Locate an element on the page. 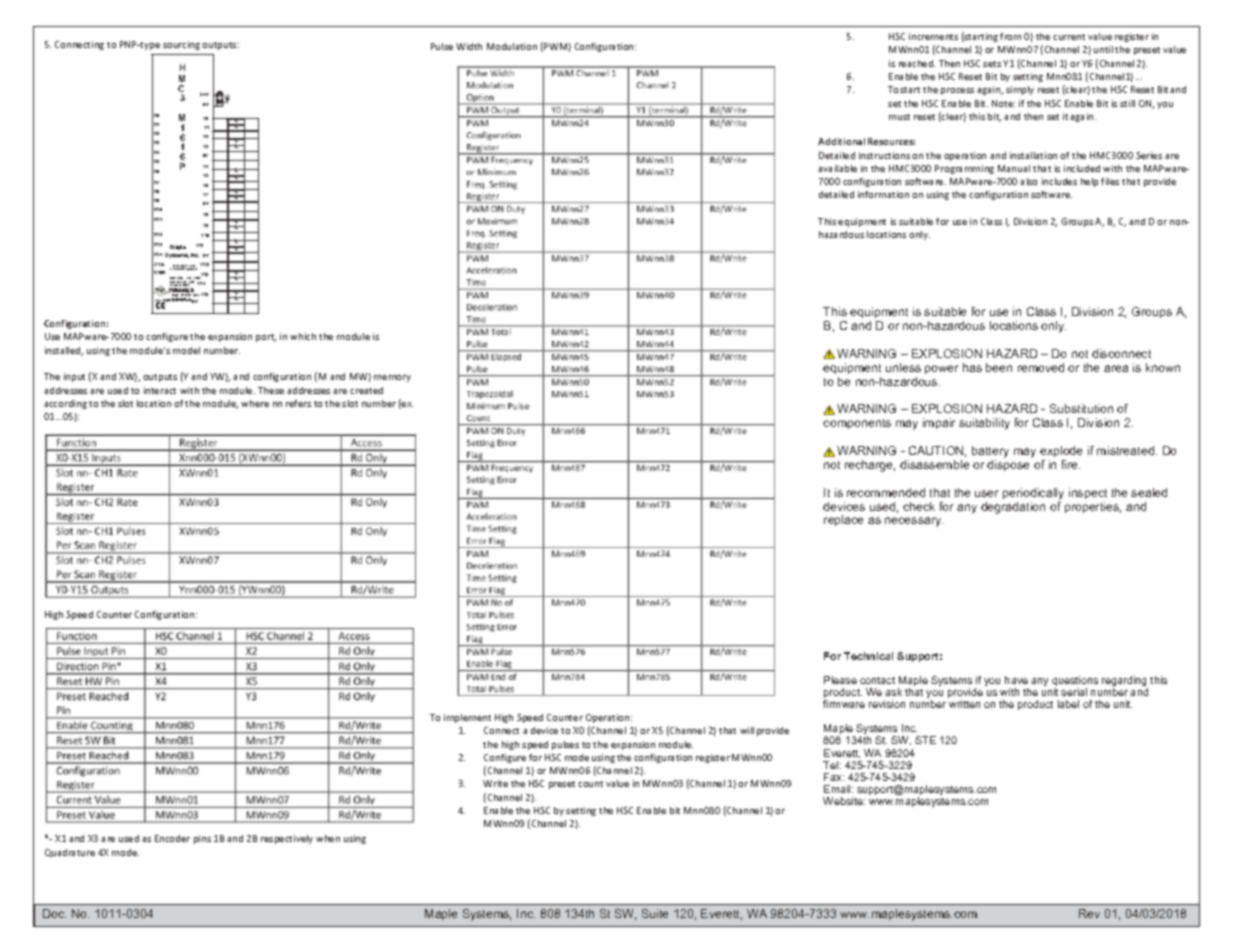  Modulation is located at coordinates (512, 46).
